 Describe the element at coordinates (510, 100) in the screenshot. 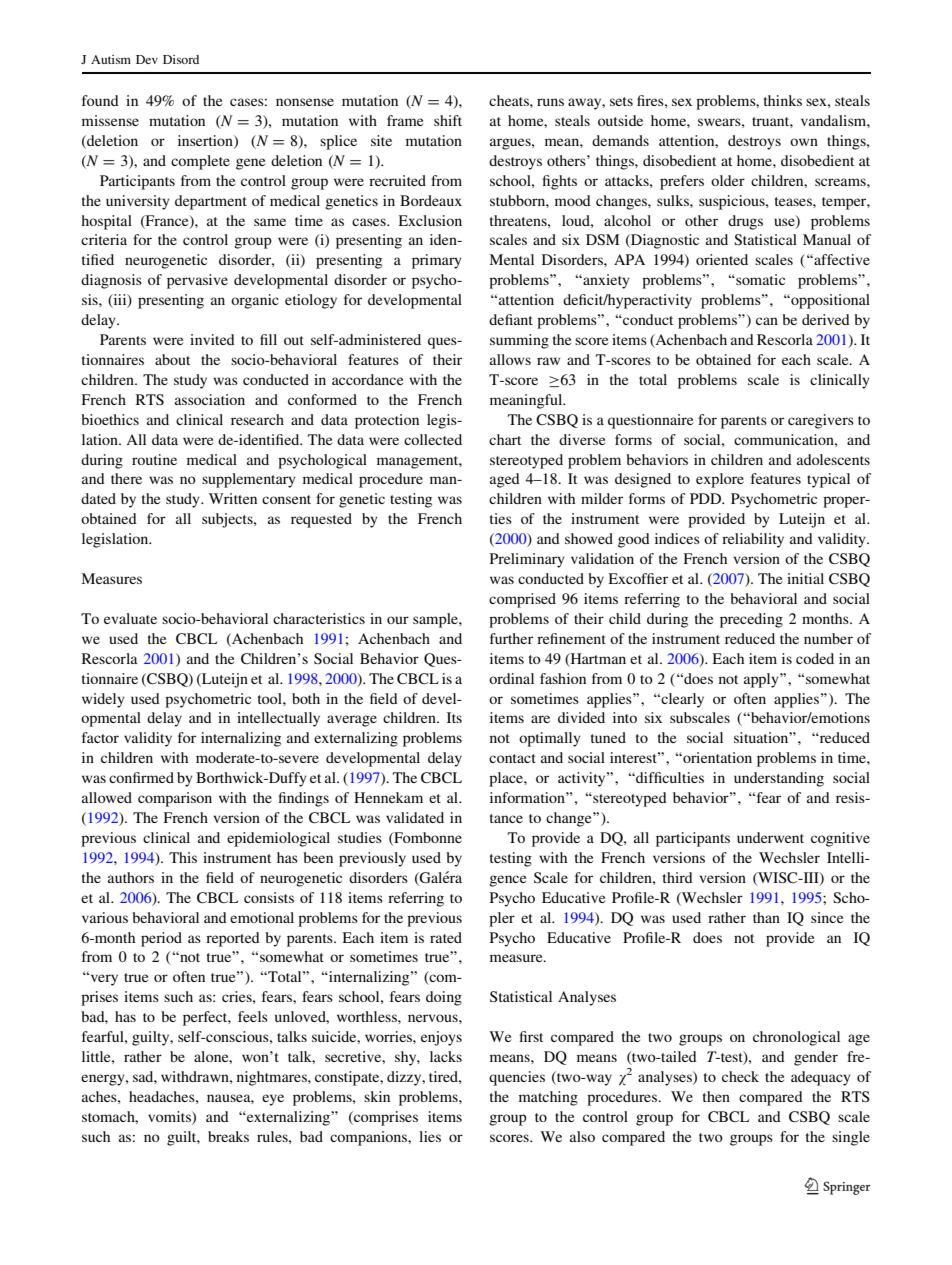

I see `cheats` at that location.
